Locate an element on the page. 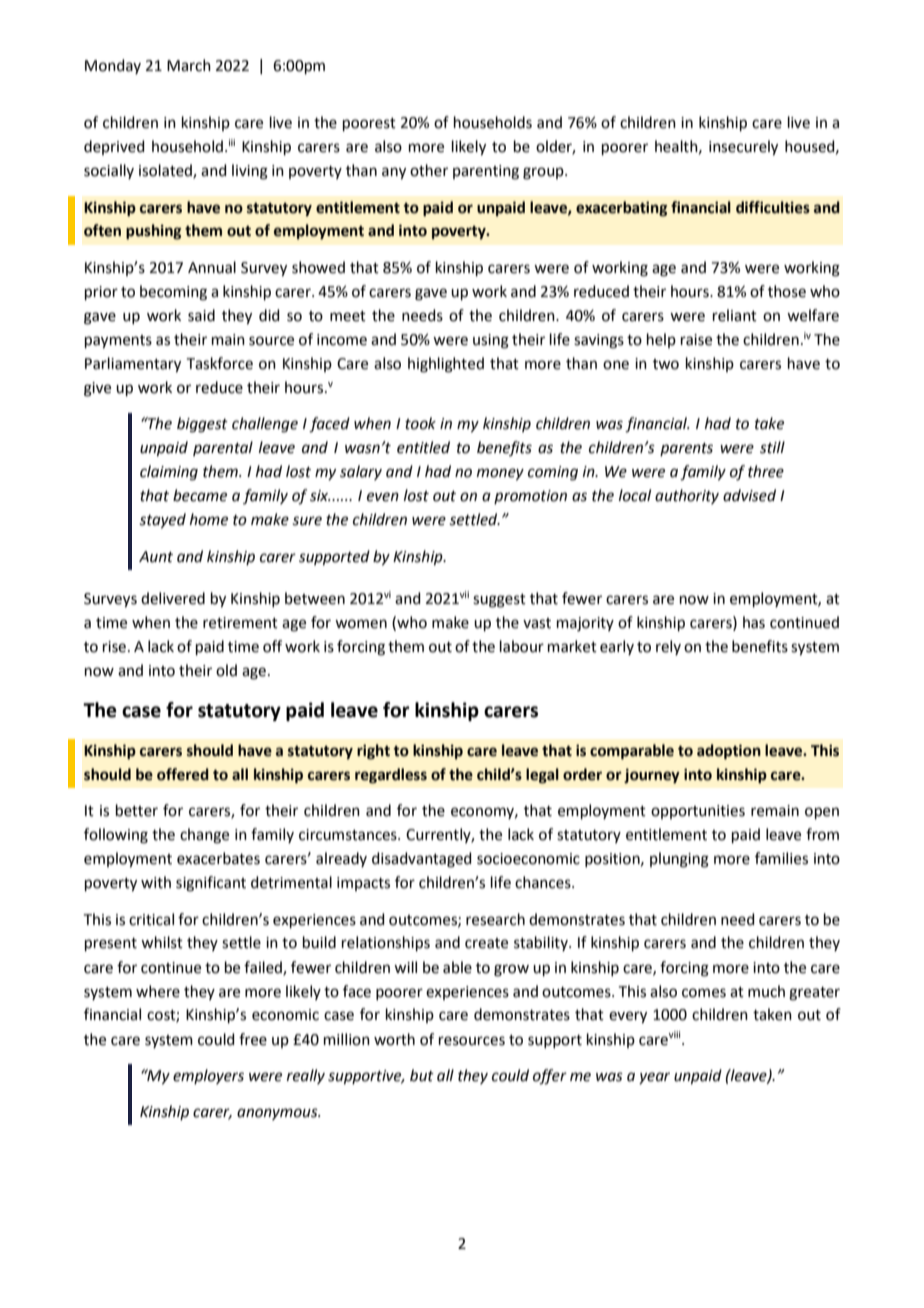 This page has width=924, height=1308. Aunt is located at coordinates (156, 557).
